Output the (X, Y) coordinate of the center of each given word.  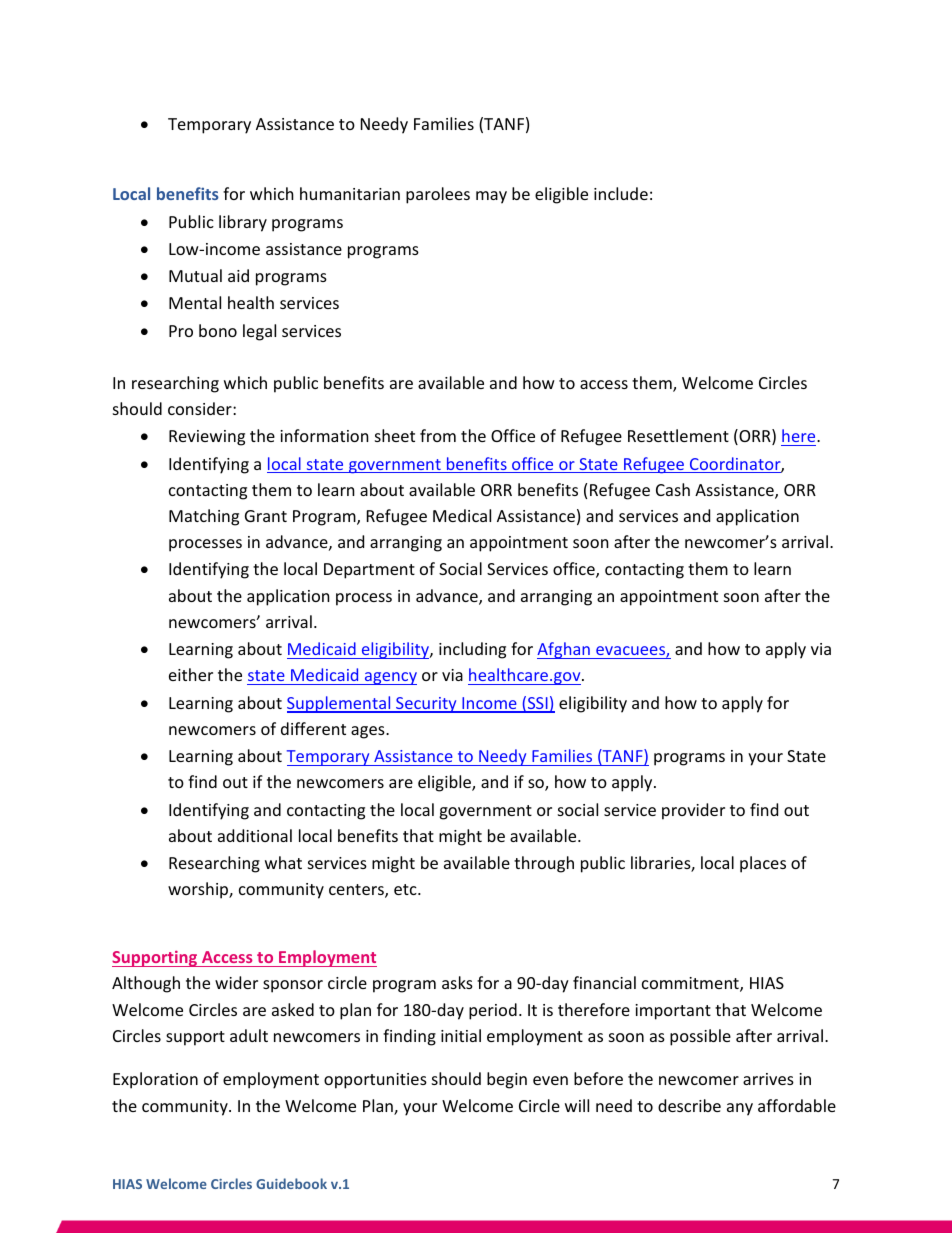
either (191, 674)
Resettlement (678, 435)
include (621, 193)
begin (507, 1080)
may (491, 197)
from (438, 435)
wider (236, 982)
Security (426, 705)
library (243, 223)
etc (406, 889)
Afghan (564, 650)
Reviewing (207, 438)
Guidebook (291, 1183)
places (763, 864)
